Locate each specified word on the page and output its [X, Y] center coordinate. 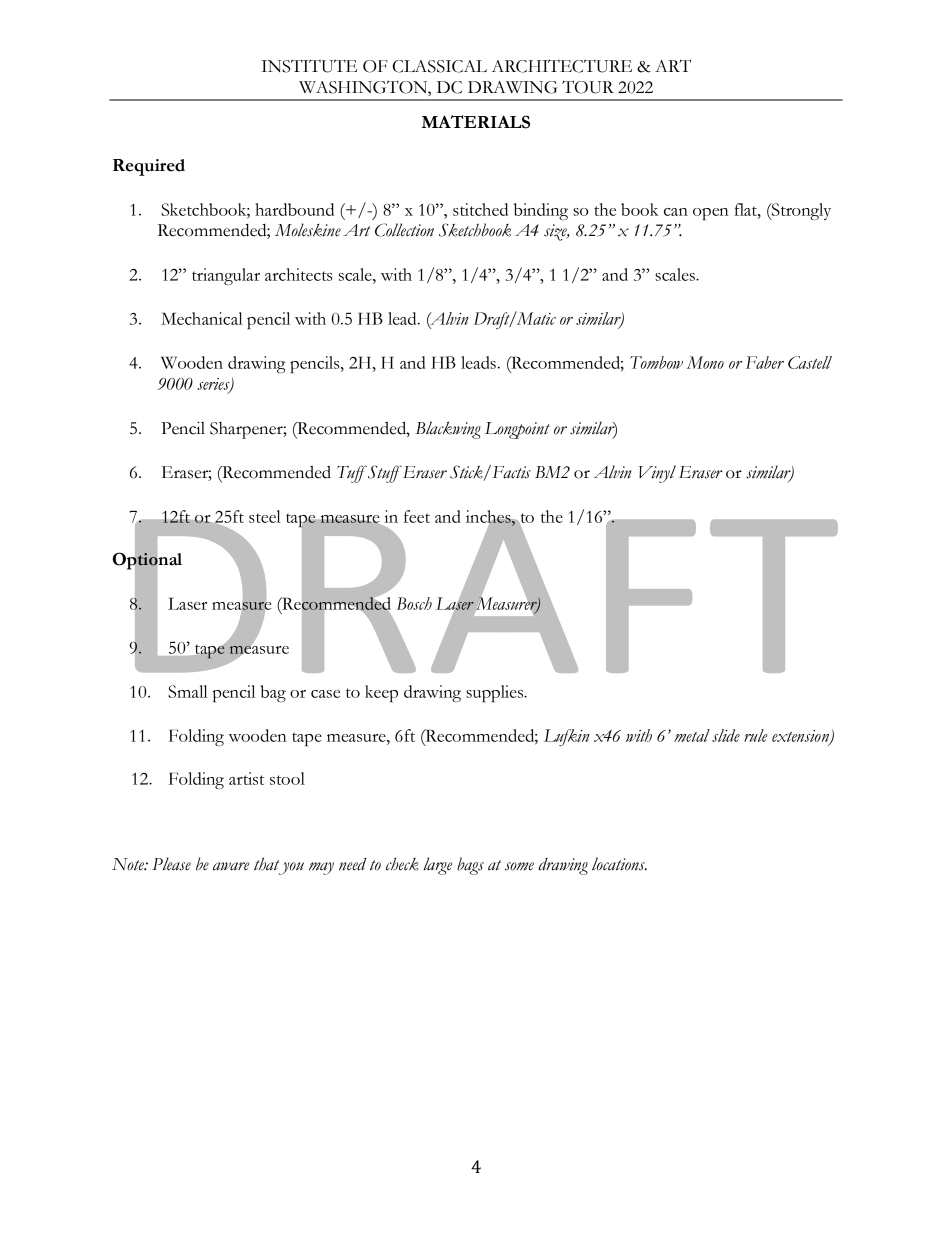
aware [231, 866]
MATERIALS [476, 122]
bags [470, 866]
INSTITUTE [309, 66]
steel [265, 516]
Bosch [414, 603]
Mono [705, 362]
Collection [404, 230]
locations [619, 864]
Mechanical [202, 318]
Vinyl [657, 474]
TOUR [588, 87]
